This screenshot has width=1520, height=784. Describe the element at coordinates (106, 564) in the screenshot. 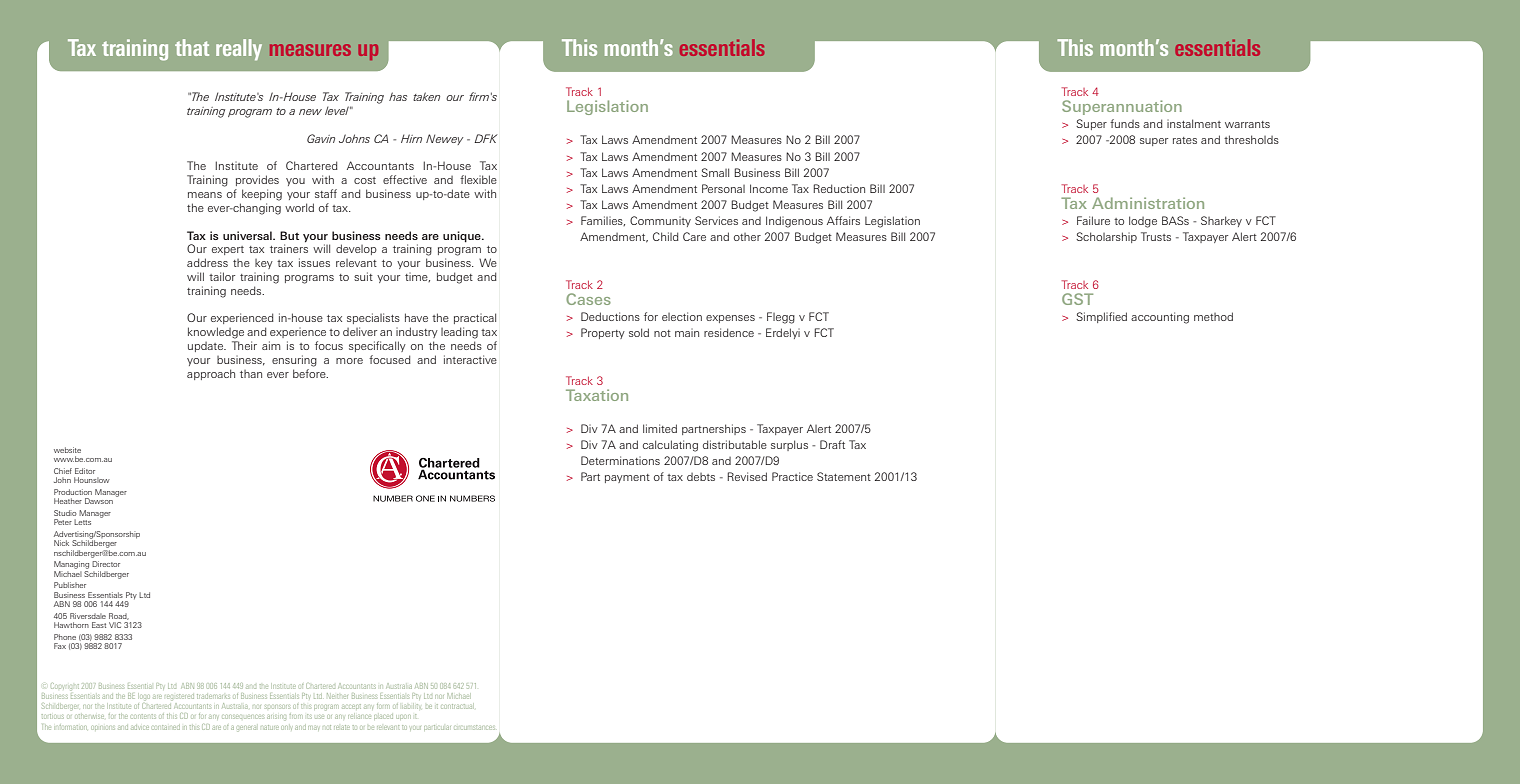

I see `Director` at that location.
